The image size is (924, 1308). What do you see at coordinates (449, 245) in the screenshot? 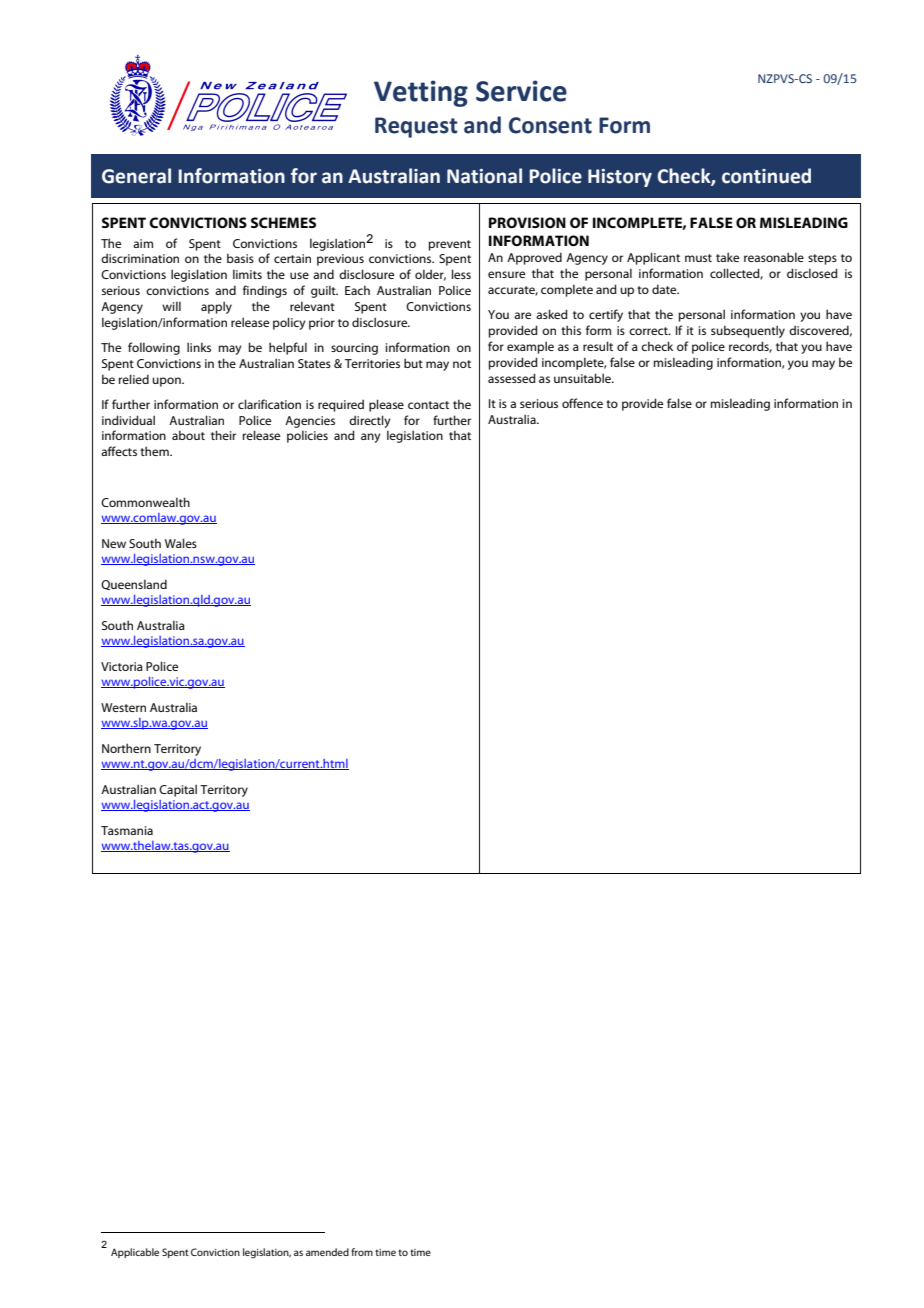
I see `prevent` at bounding box center [449, 245].
